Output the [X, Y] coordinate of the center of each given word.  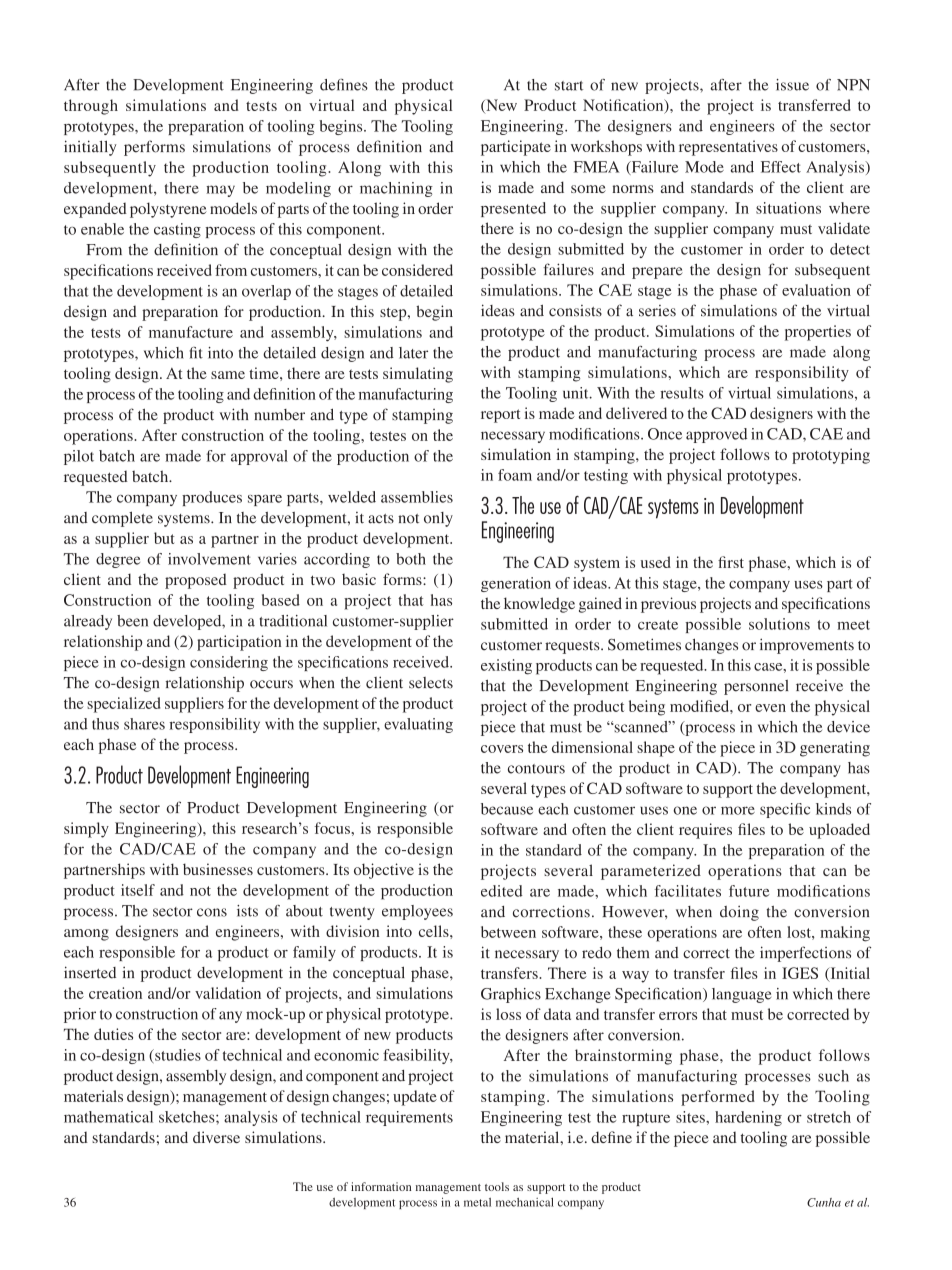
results [682, 393]
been [132, 621]
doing [739, 913]
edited [502, 891]
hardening [748, 1118]
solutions [779, 624]
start [569, 86]
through [91, 107]
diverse [216, 1137]
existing [506, 667]
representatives [728, 148]
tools [497, 1186]
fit [196, 353]
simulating [418, 375]
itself [138, 890]
